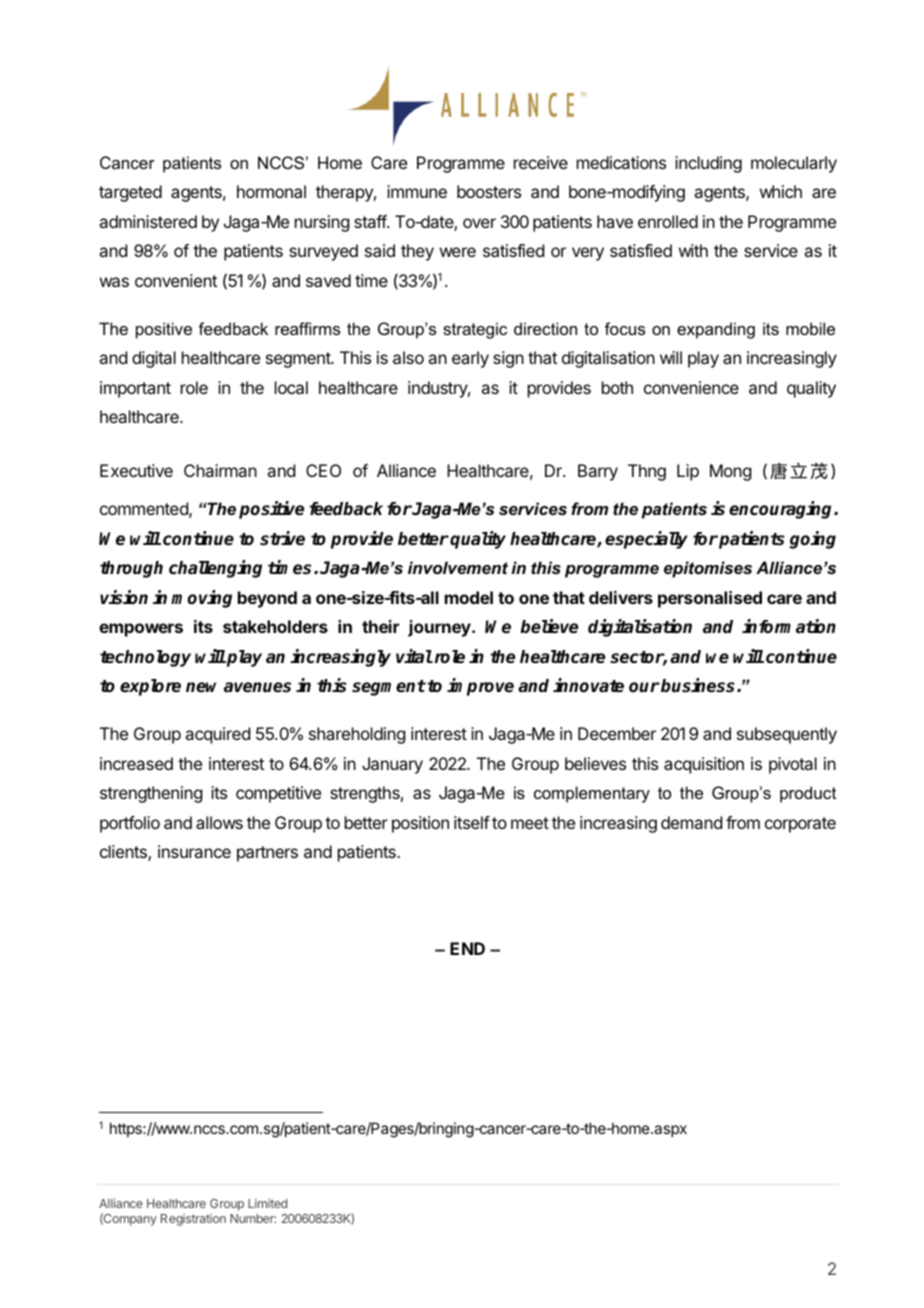  What do you see at coordinates (708, 164) in the page?
I see `including` at bounding box center [708, 164].
